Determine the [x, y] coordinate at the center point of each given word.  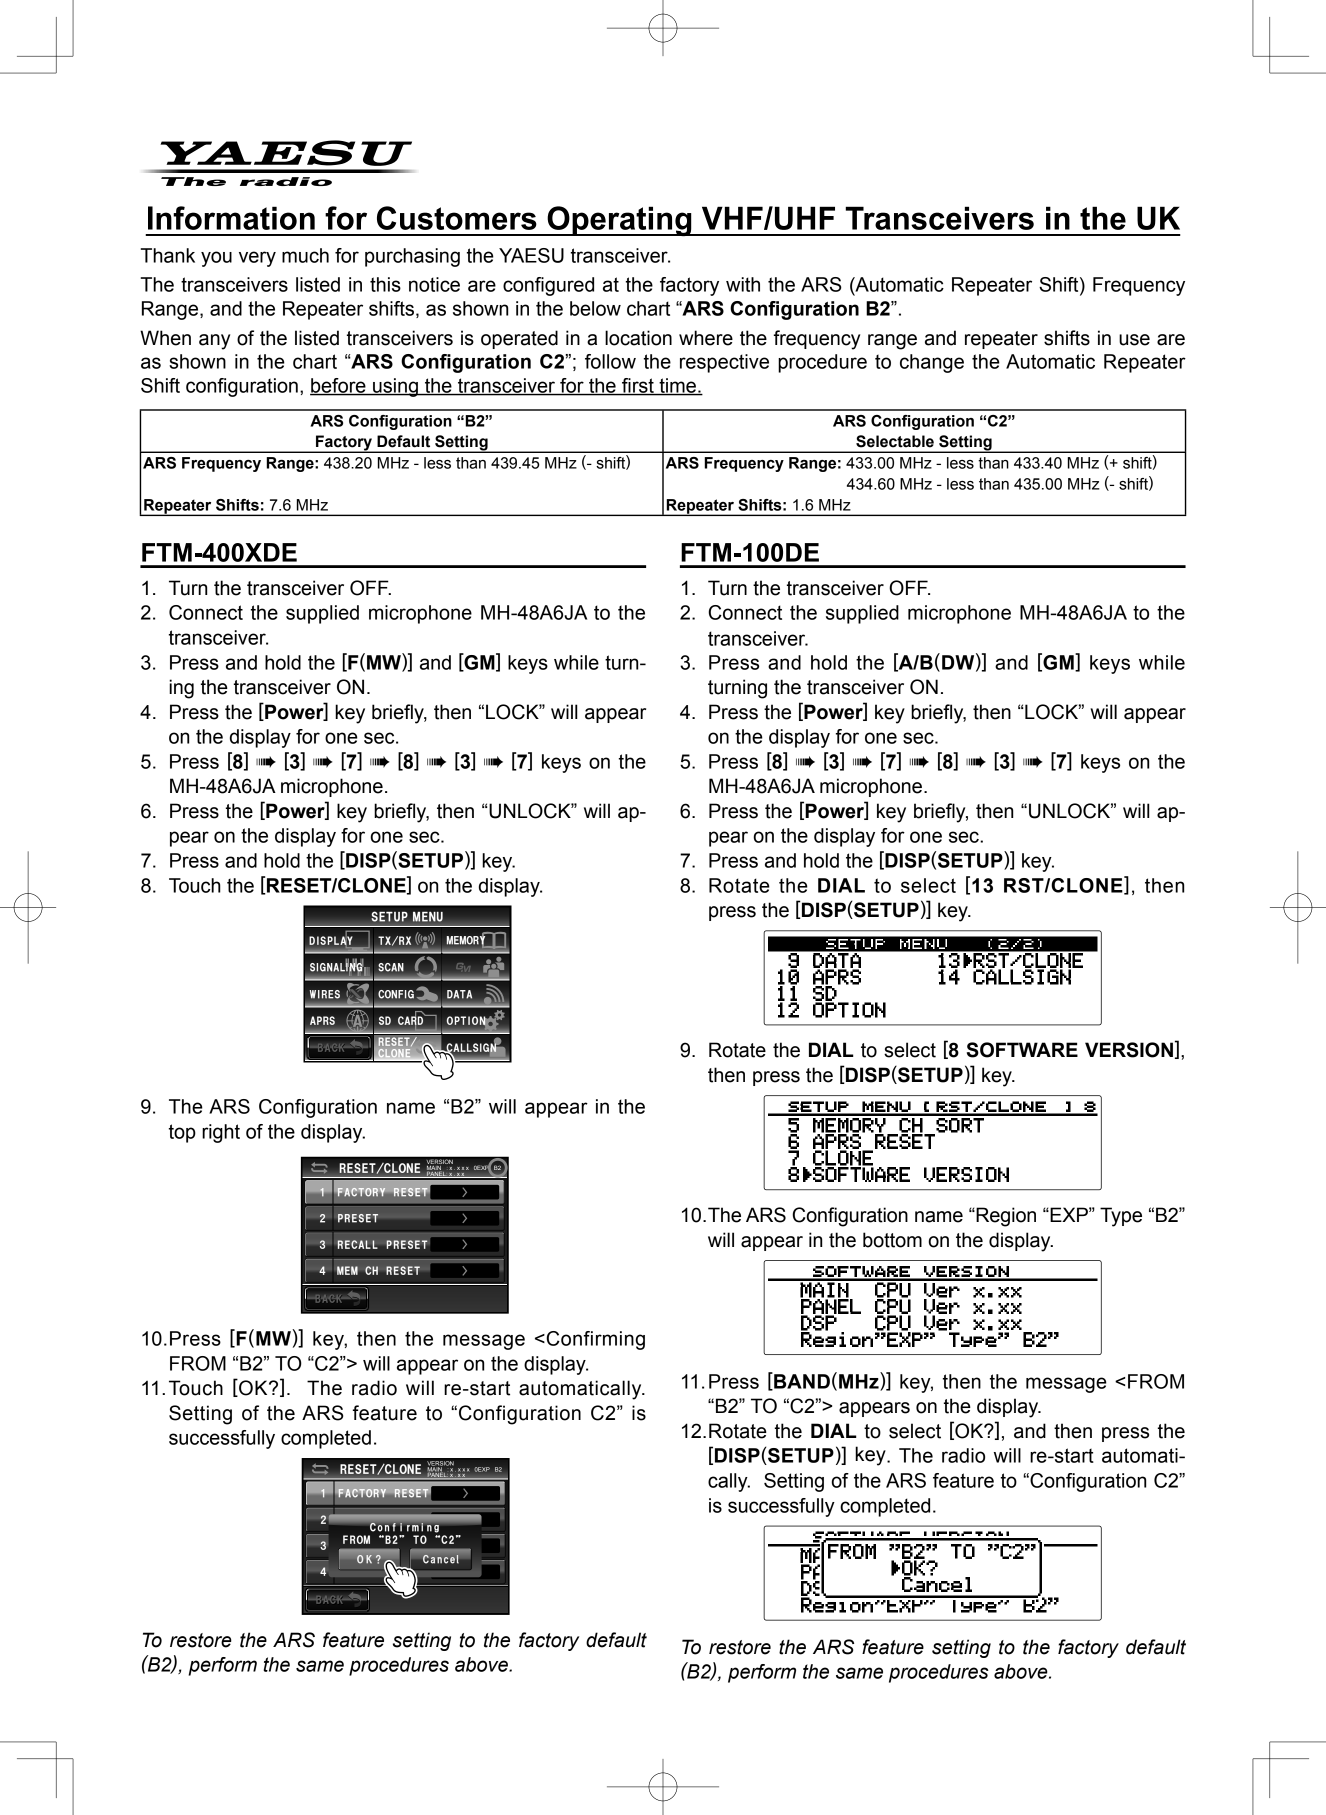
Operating [619, 221]
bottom [892, 1240]
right [221, 1133]
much [305, 255]
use [1134, 340]
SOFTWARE [1022, 1050]
